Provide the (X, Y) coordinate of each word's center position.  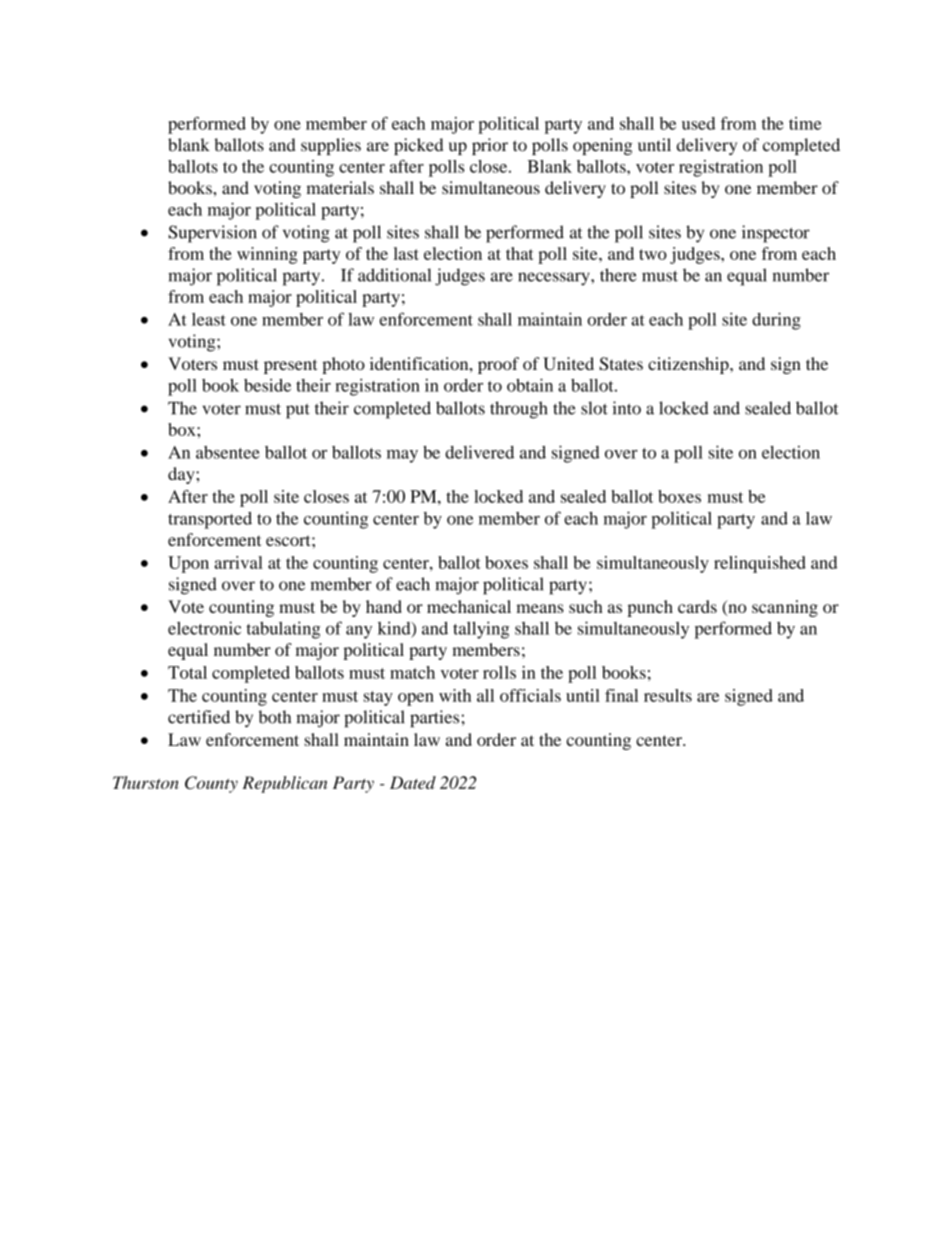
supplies (331, 146)
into (626, 408)
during (776, 321)
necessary (555, 279)
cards (697, 606)
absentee (228, 452)
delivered (479, 452)
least (209, 319)
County (211, 784)
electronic (204, 628)
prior (490, 146)
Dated (413, 782)
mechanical (469, 606)
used (698, 123)
